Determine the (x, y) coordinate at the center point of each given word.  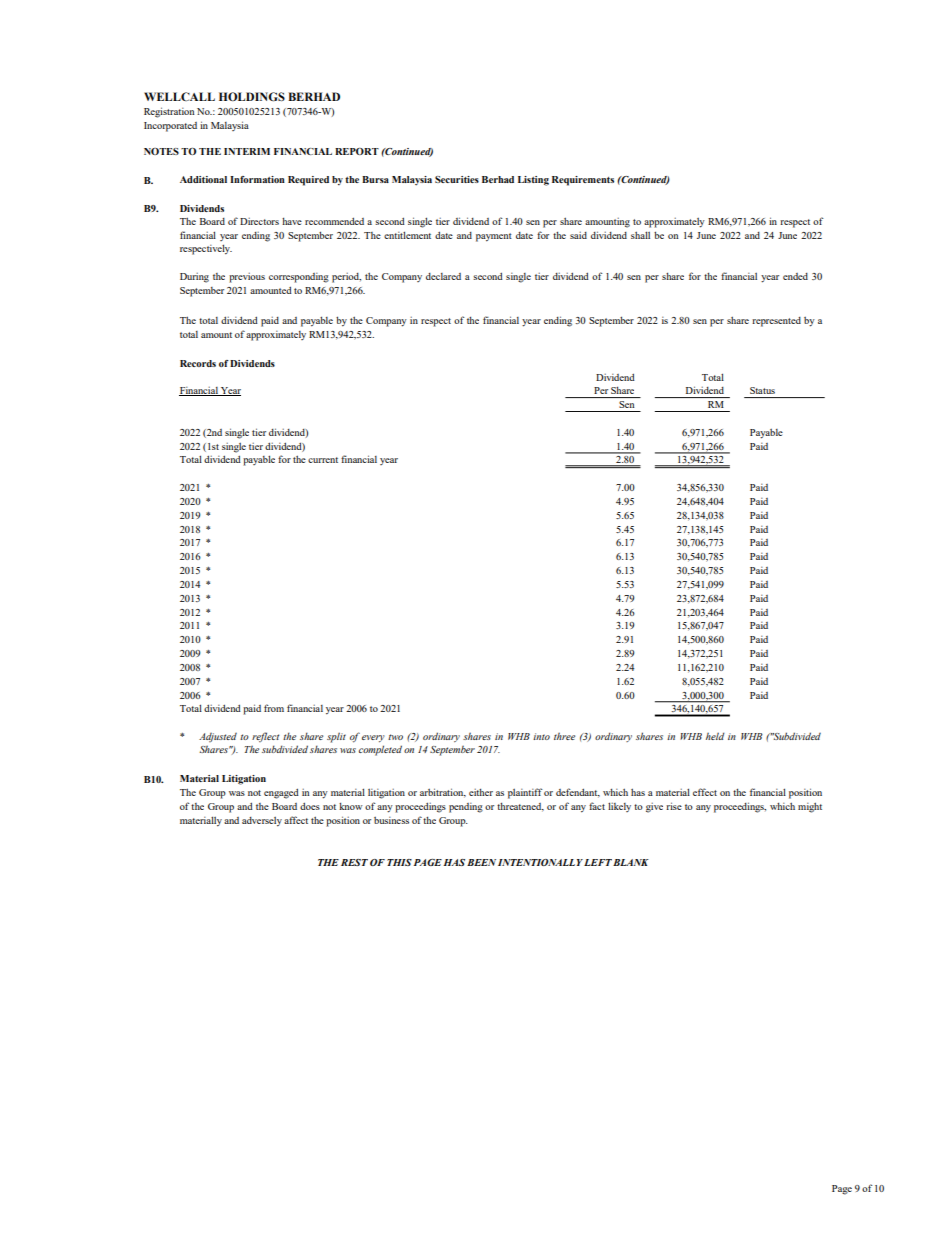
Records (198, 363)
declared (443, 276)
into (541, 736)
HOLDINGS (252, 97)
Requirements (583, 181)
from (274, 708)
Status (762, 390)
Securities (457, 179)
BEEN (481, 862)
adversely (262, 822)
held (715, 736)
